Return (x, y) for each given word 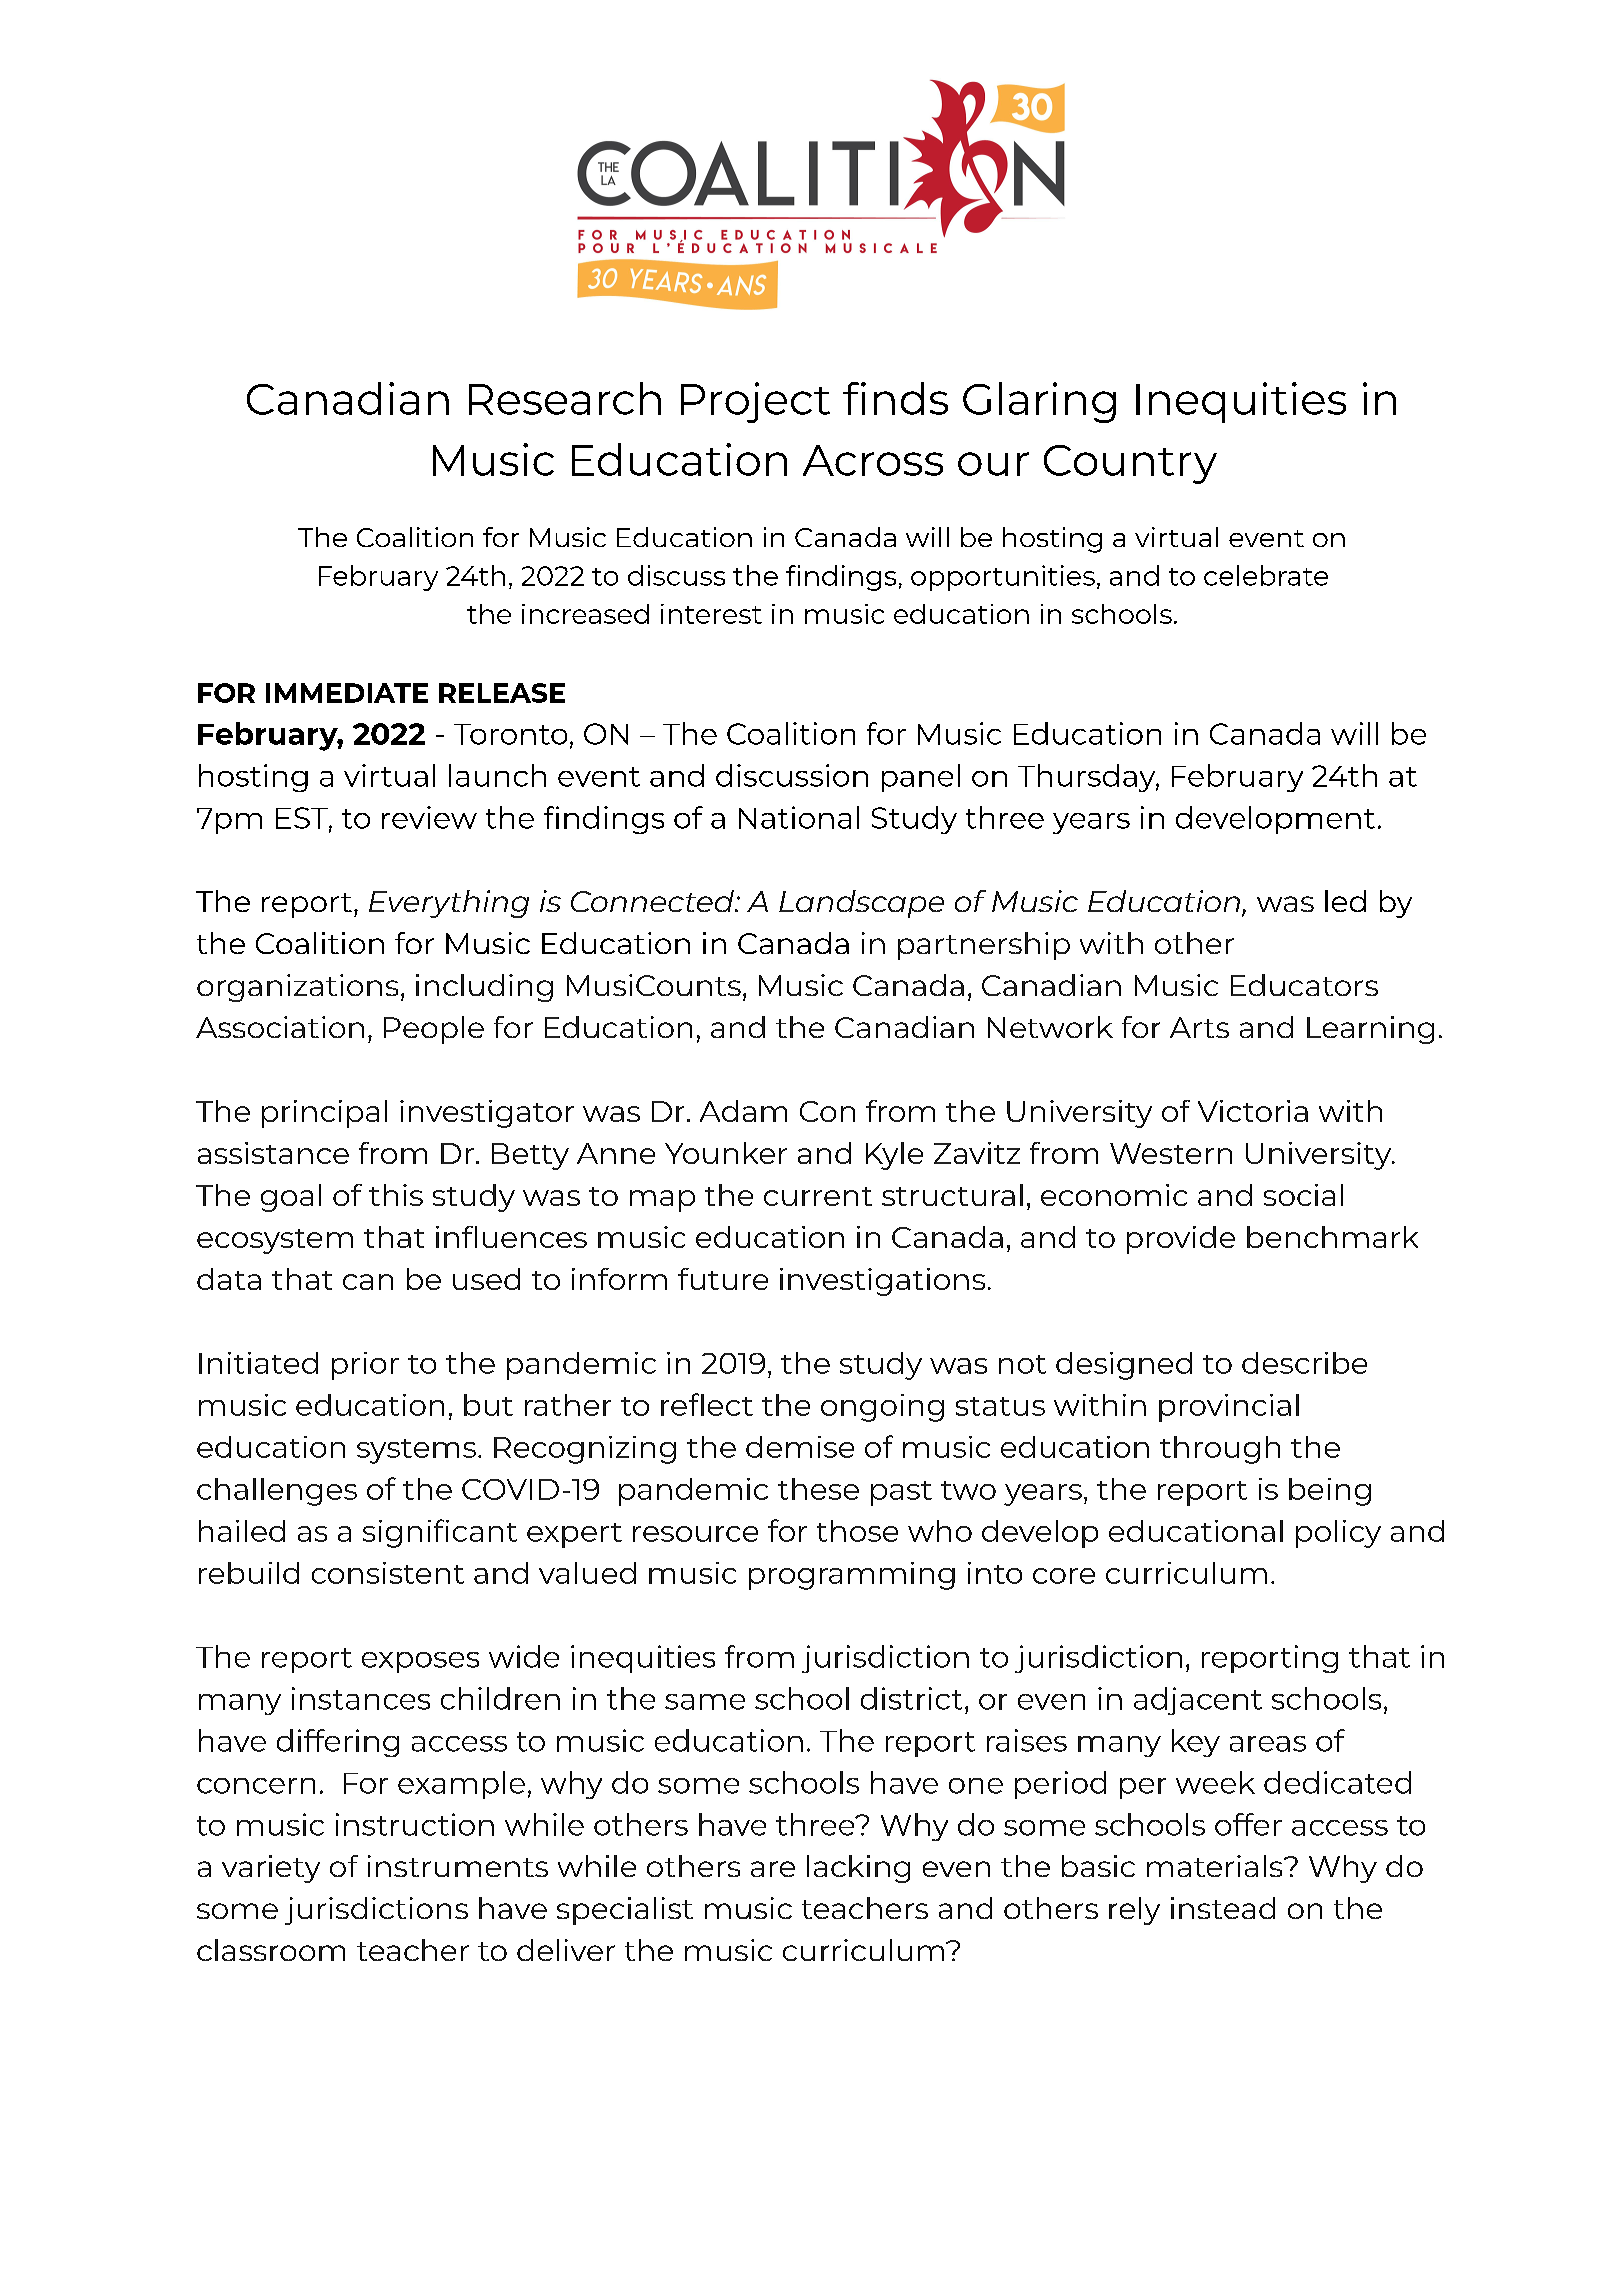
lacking (858, 1869)
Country (1130, 464)
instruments (458, 1866)
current (818, 1196)
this (396, 1195)
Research (565, 398)
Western (1171, 1153)
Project (755, 402)
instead (1223, 1908)
